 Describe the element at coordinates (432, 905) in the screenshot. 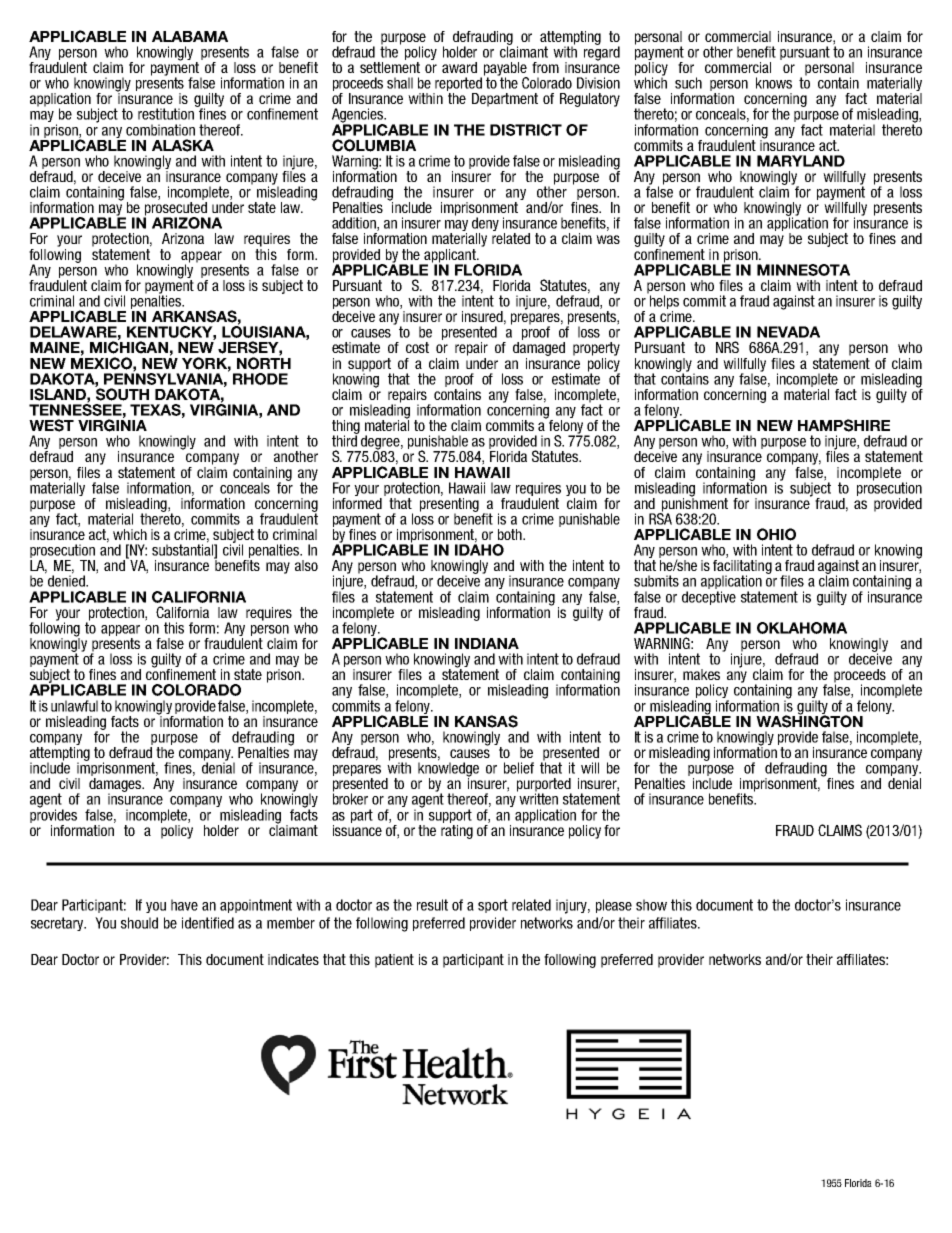

I see `result` at that location.
